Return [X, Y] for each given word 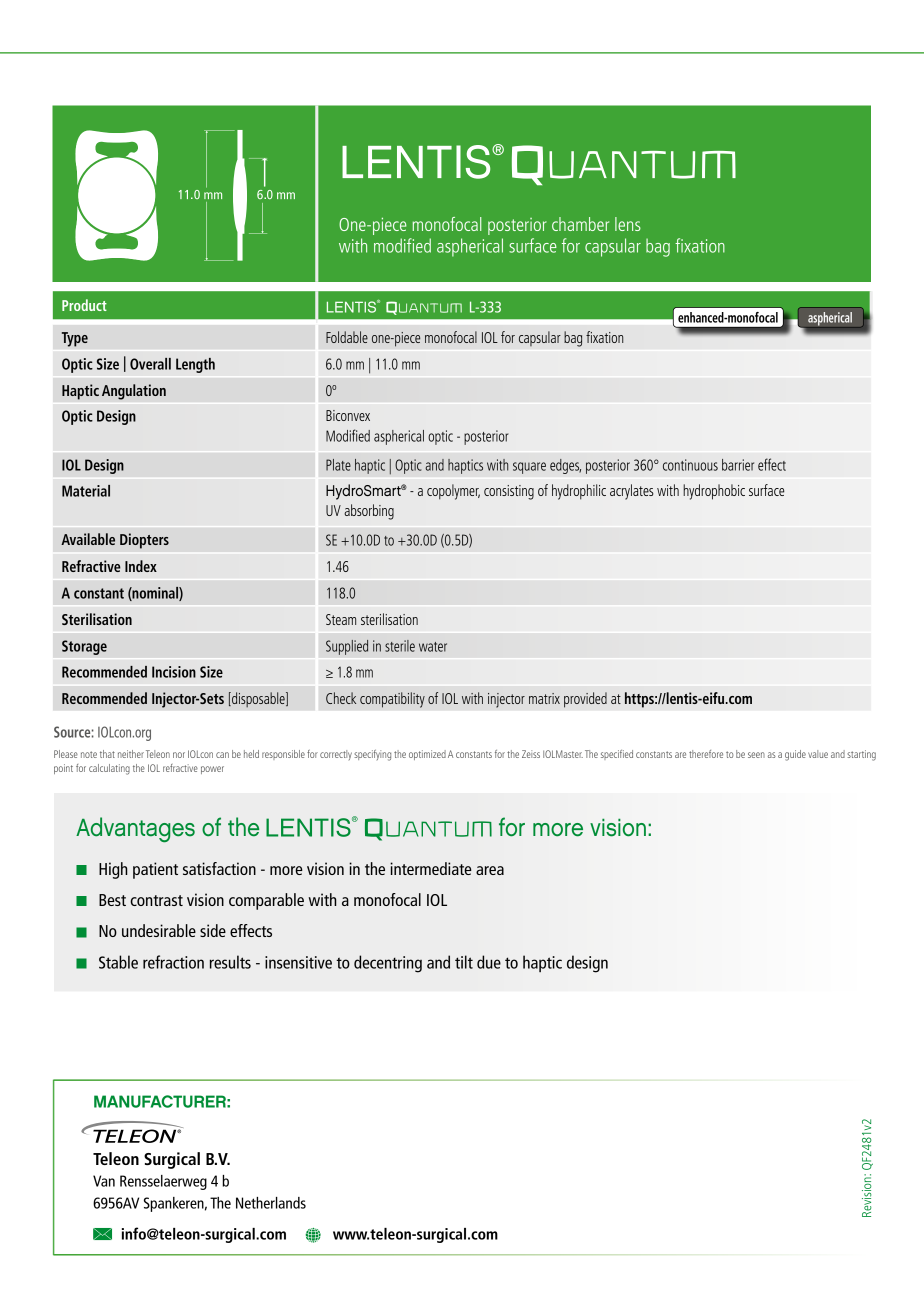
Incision [174, 672]
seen [756, 755]
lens [628, 224]
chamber [580, 224]
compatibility [392, 700]
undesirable [159, 930]
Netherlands [271, 1203]
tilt [464, 962]
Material [86, 491]
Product [84, 305]
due [489, 962]
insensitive [298, 962]
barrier [738, 465]
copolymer [453, 492]
